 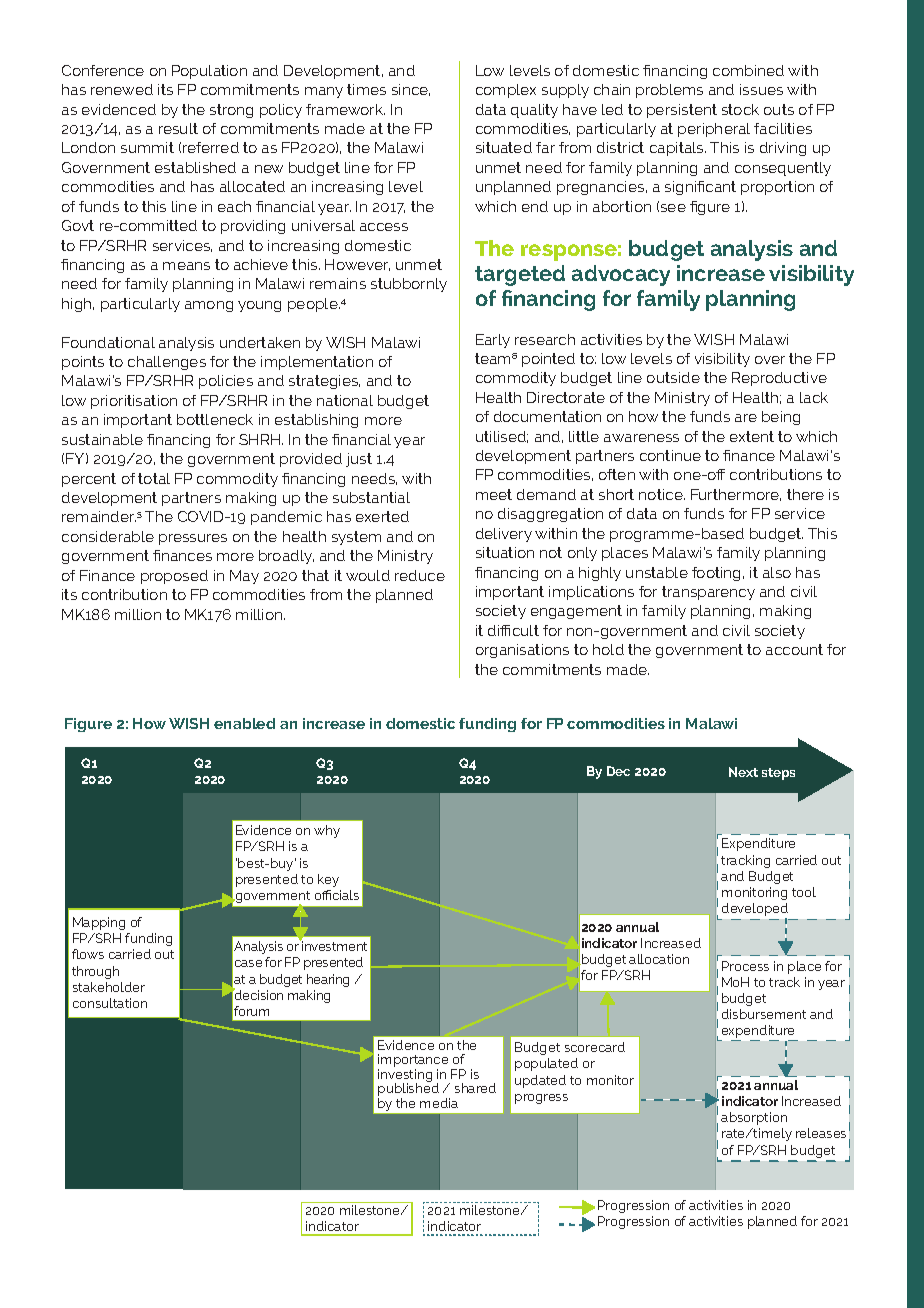 I want to click on consultation, so click(x=110, y=1003).
